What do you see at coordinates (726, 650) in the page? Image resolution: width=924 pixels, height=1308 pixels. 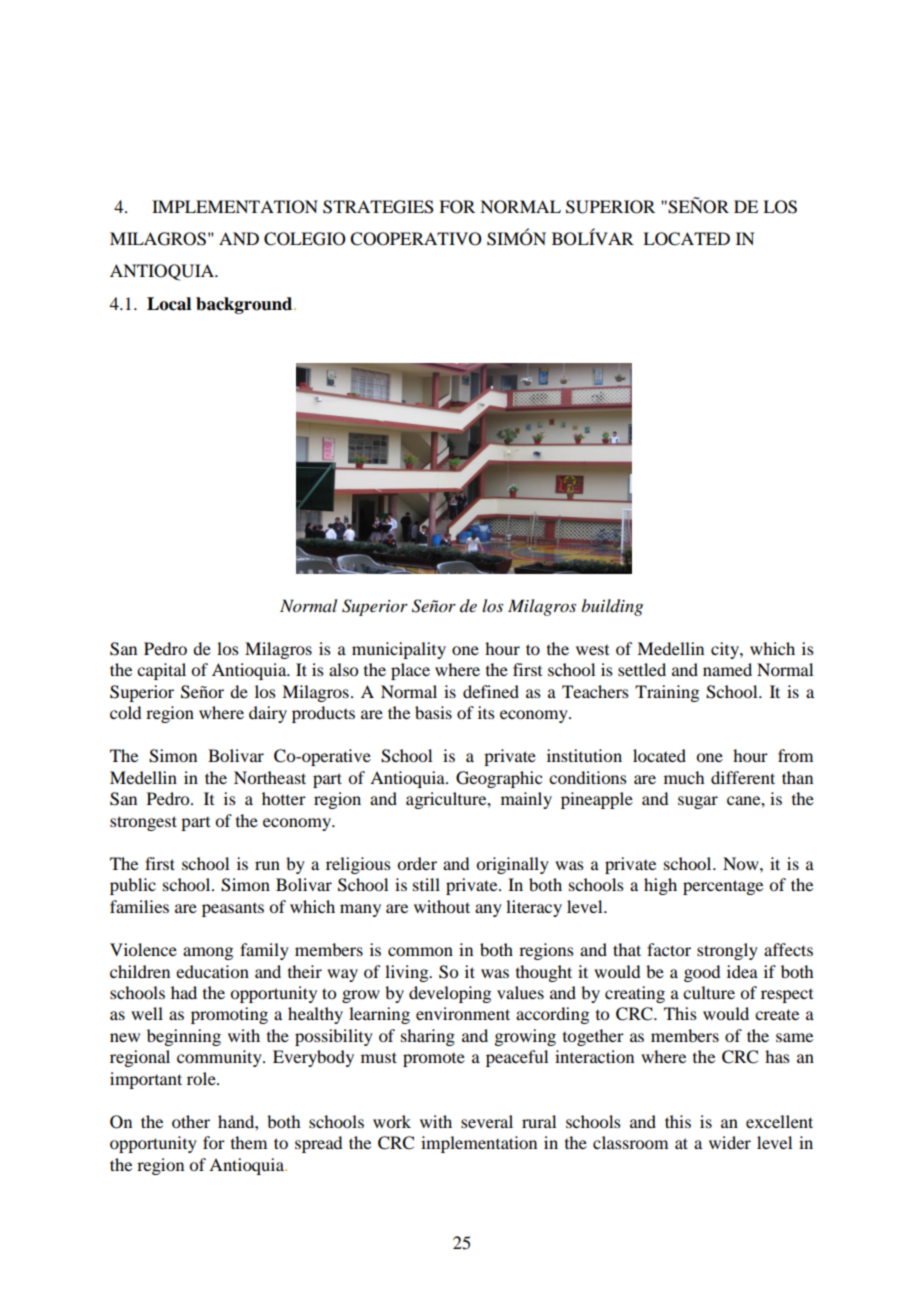 I see `city` at bounding box center [726, 650].
